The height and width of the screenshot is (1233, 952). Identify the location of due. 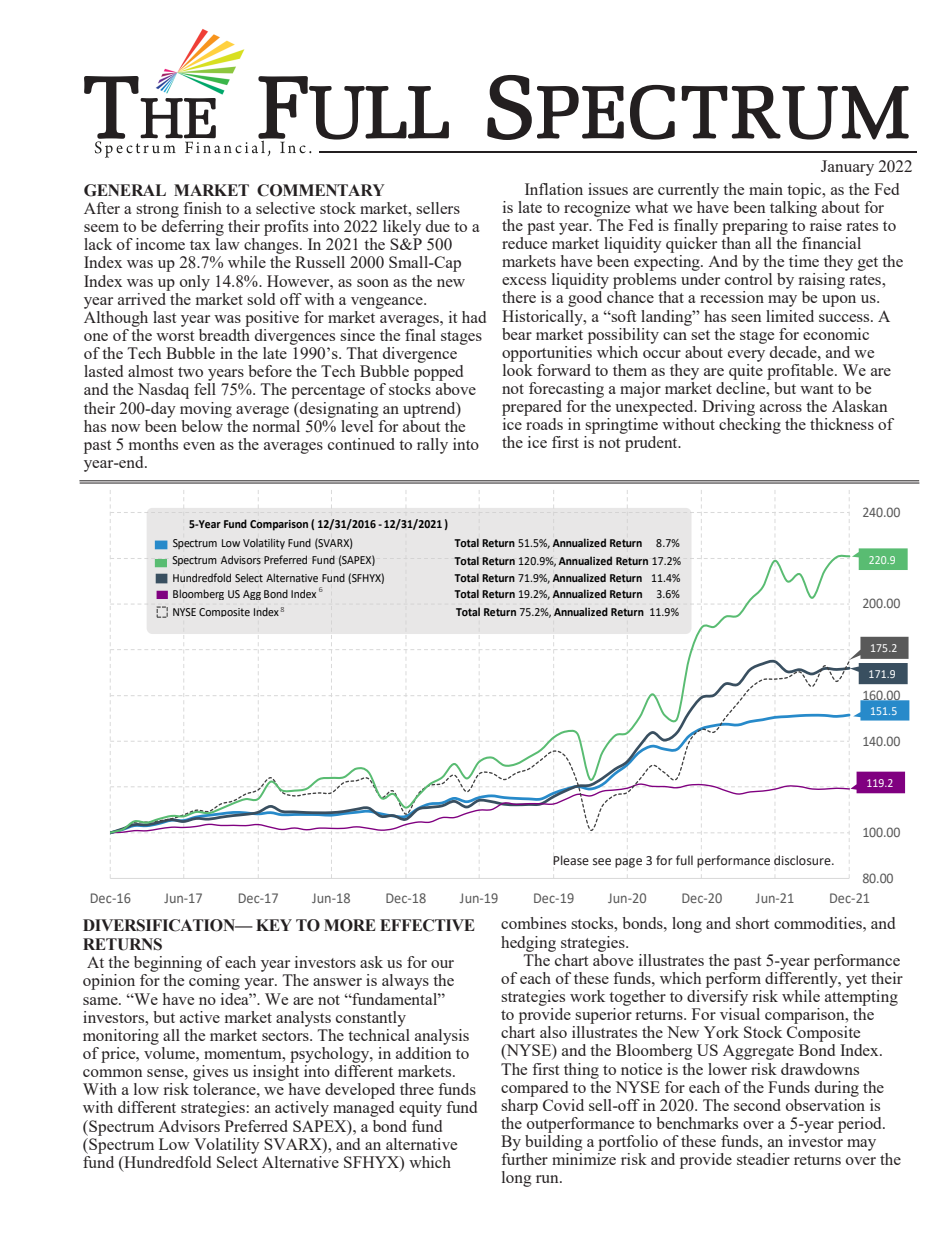
(438, 226).
